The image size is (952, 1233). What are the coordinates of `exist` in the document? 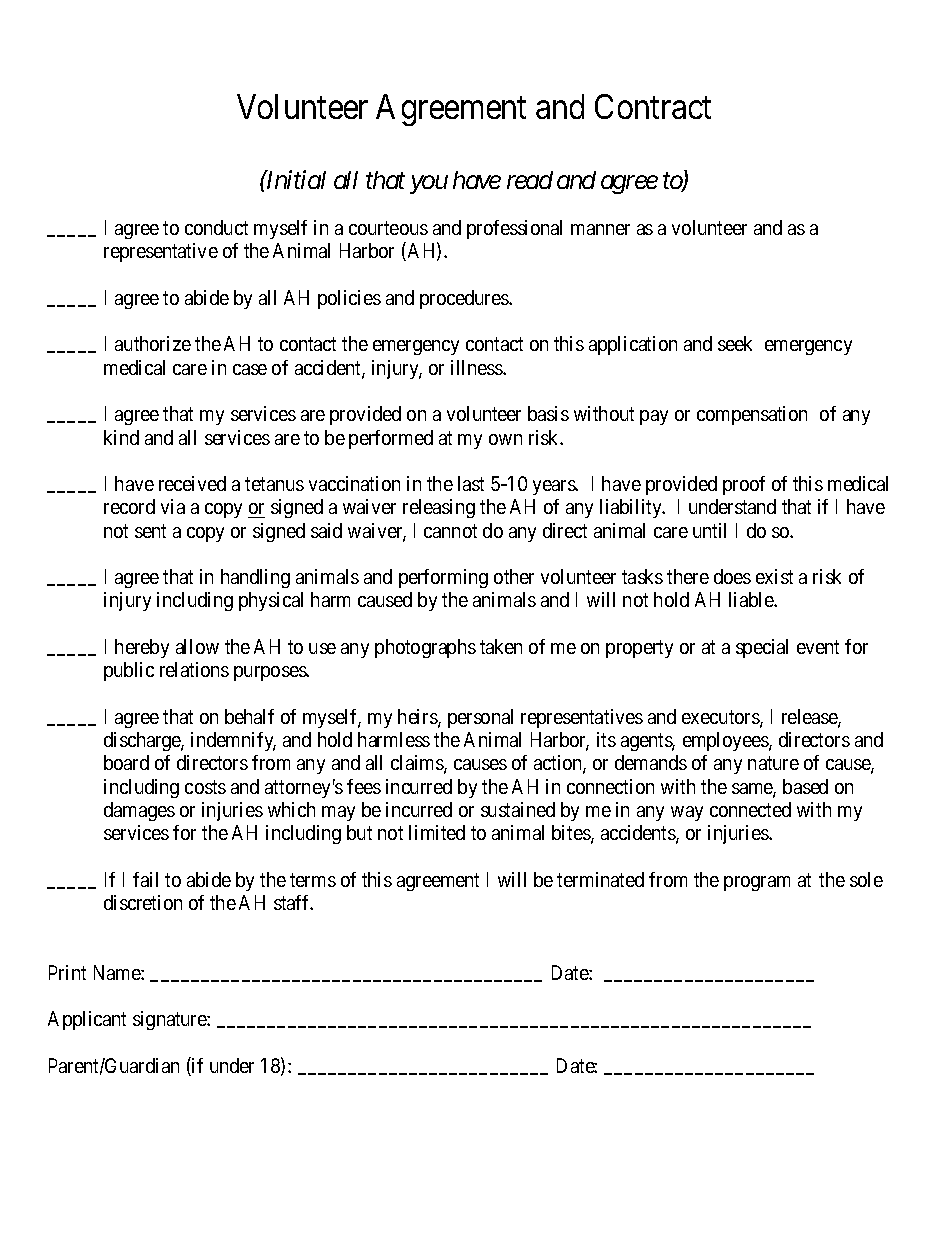 It's located at (774, 576).
